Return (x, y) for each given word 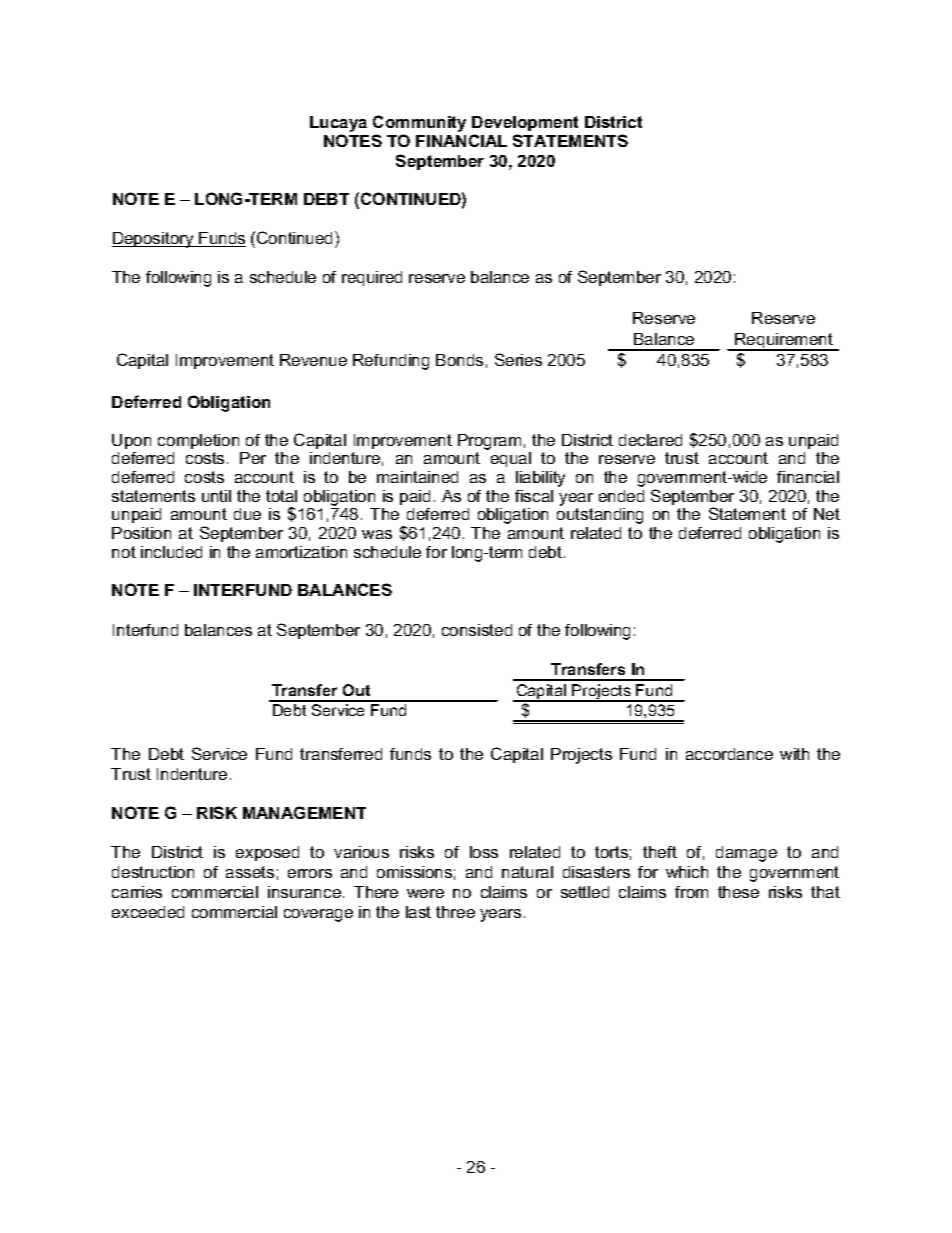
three (455, 912)
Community (419, 123)
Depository (154, 240)
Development (525, 123)
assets (250, 872)
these (738, 892)
